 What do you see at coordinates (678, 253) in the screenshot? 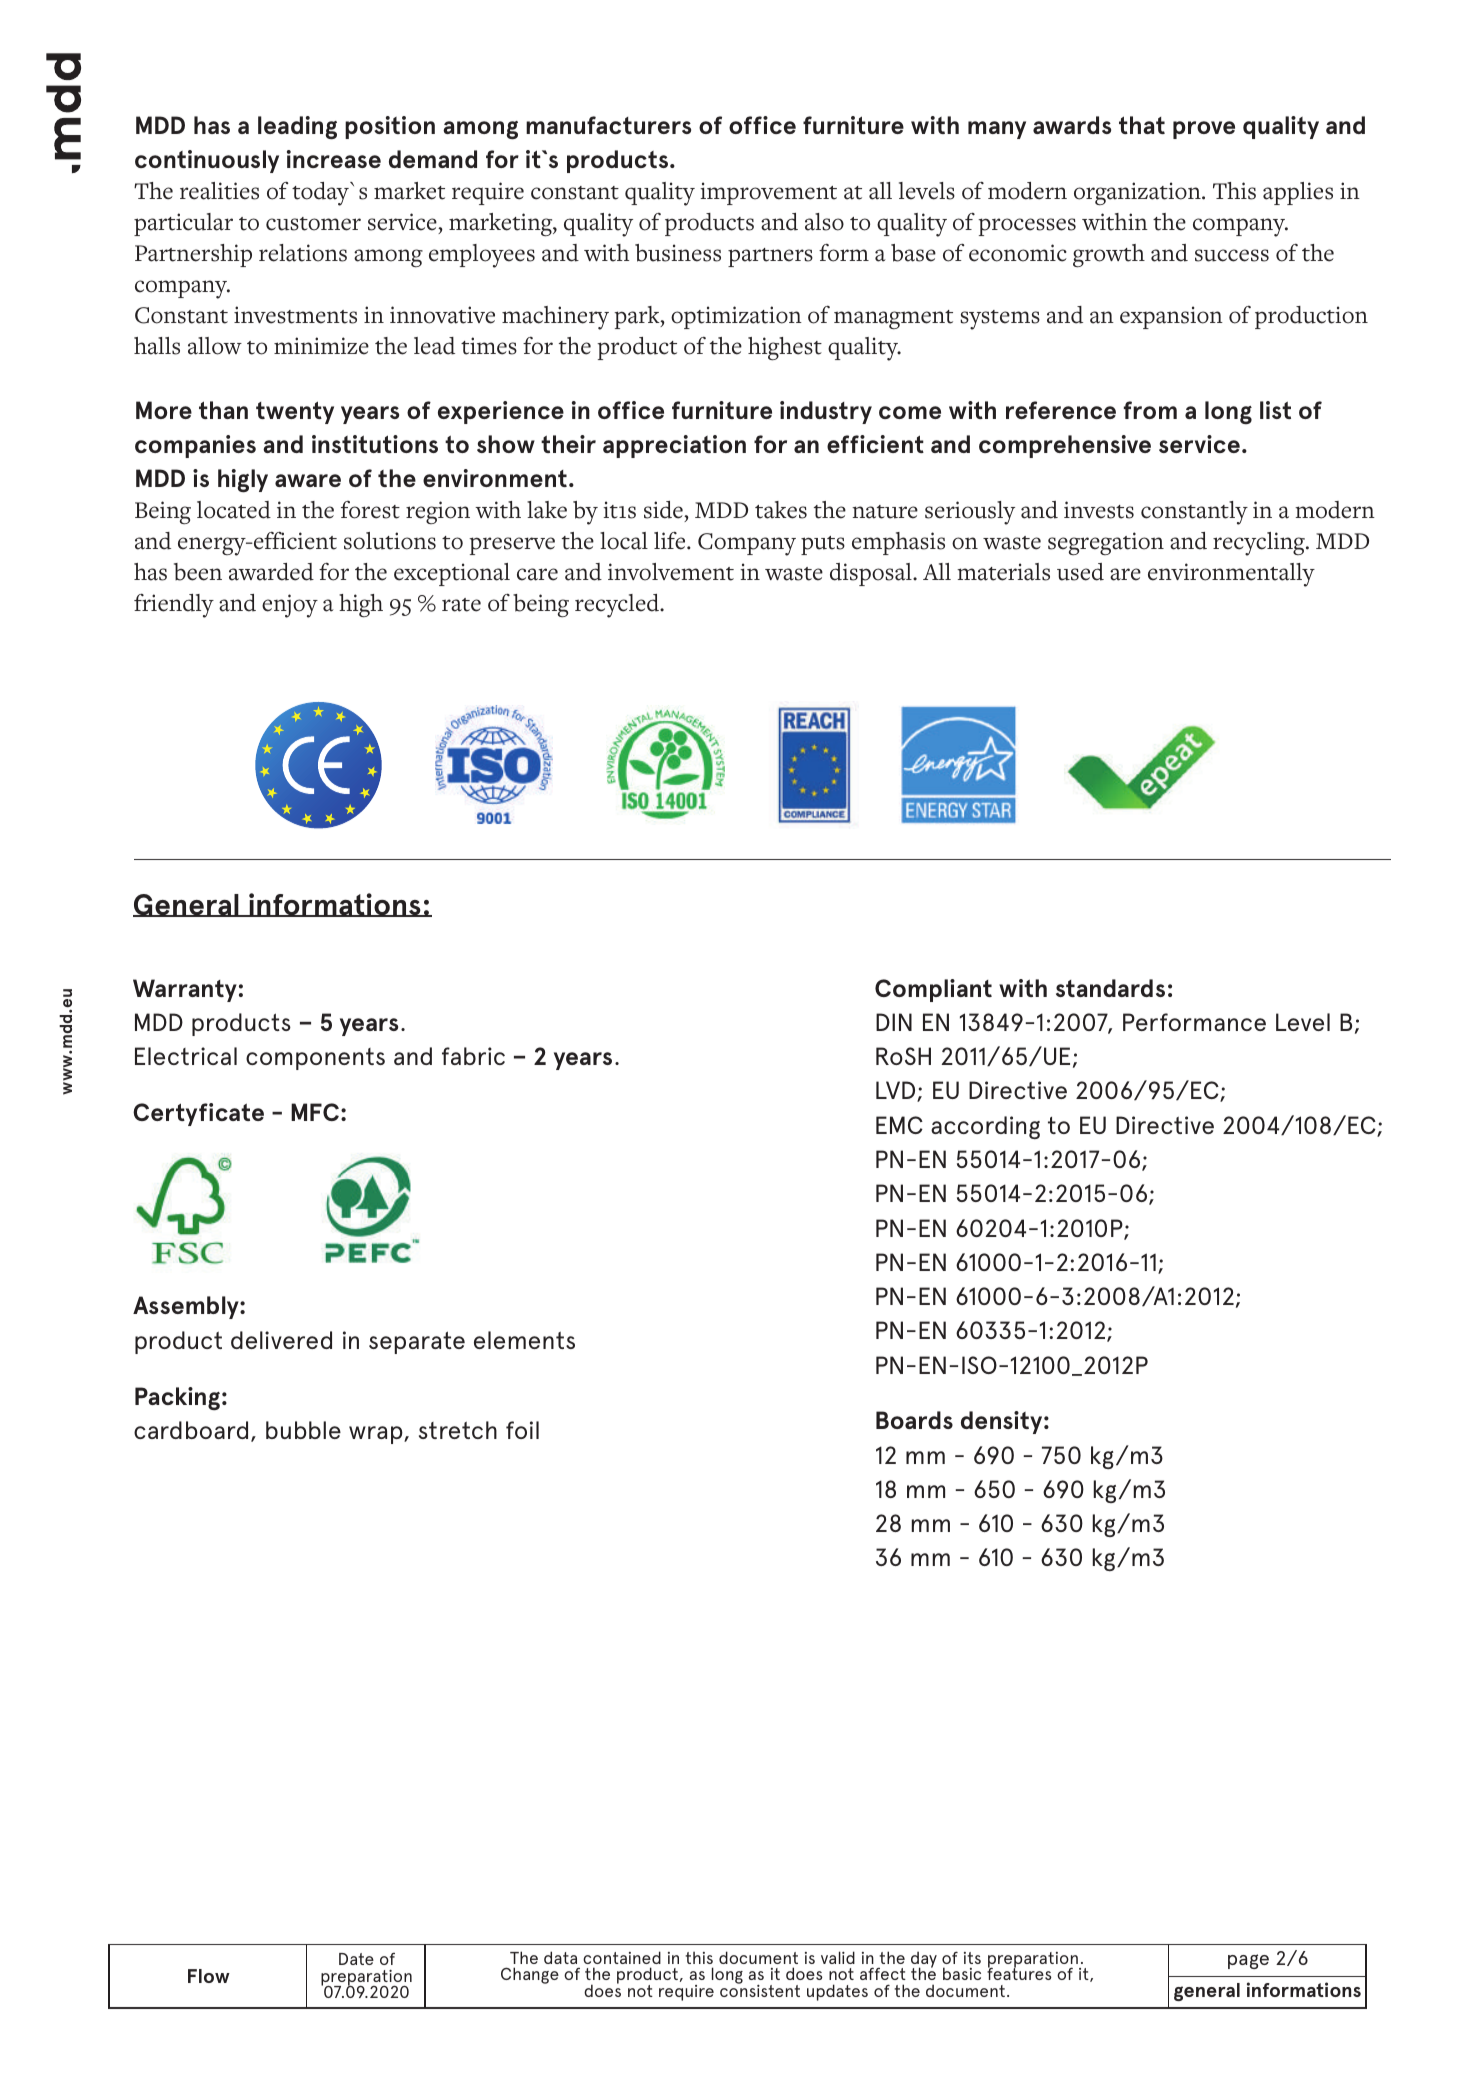
I see `business` at bounding box center [678, 253].
